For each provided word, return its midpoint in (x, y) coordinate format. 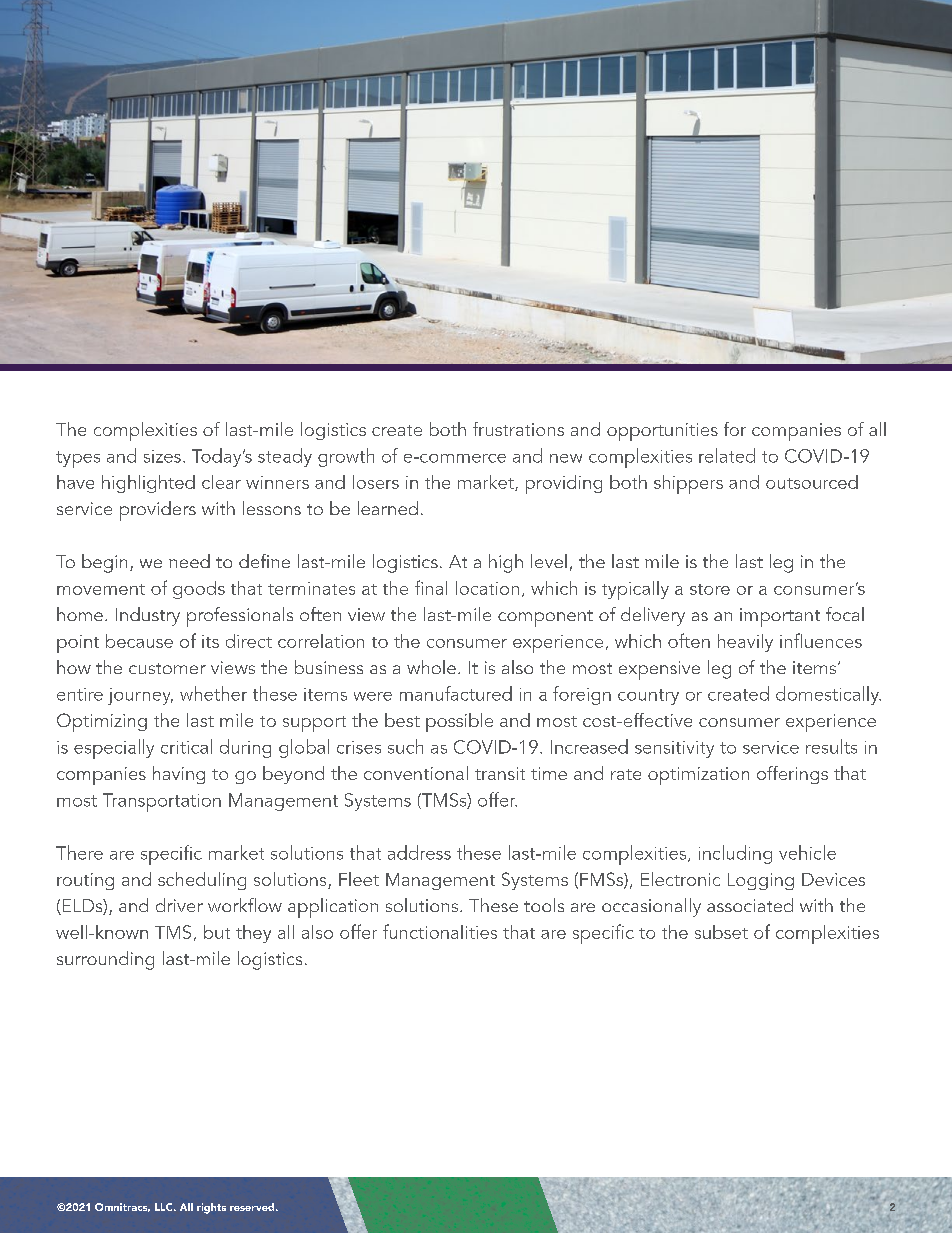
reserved (253, 1207)
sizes (162, 456)
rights (211, 1208)
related (727, 455)
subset (721, 932)
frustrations (518, 429)
